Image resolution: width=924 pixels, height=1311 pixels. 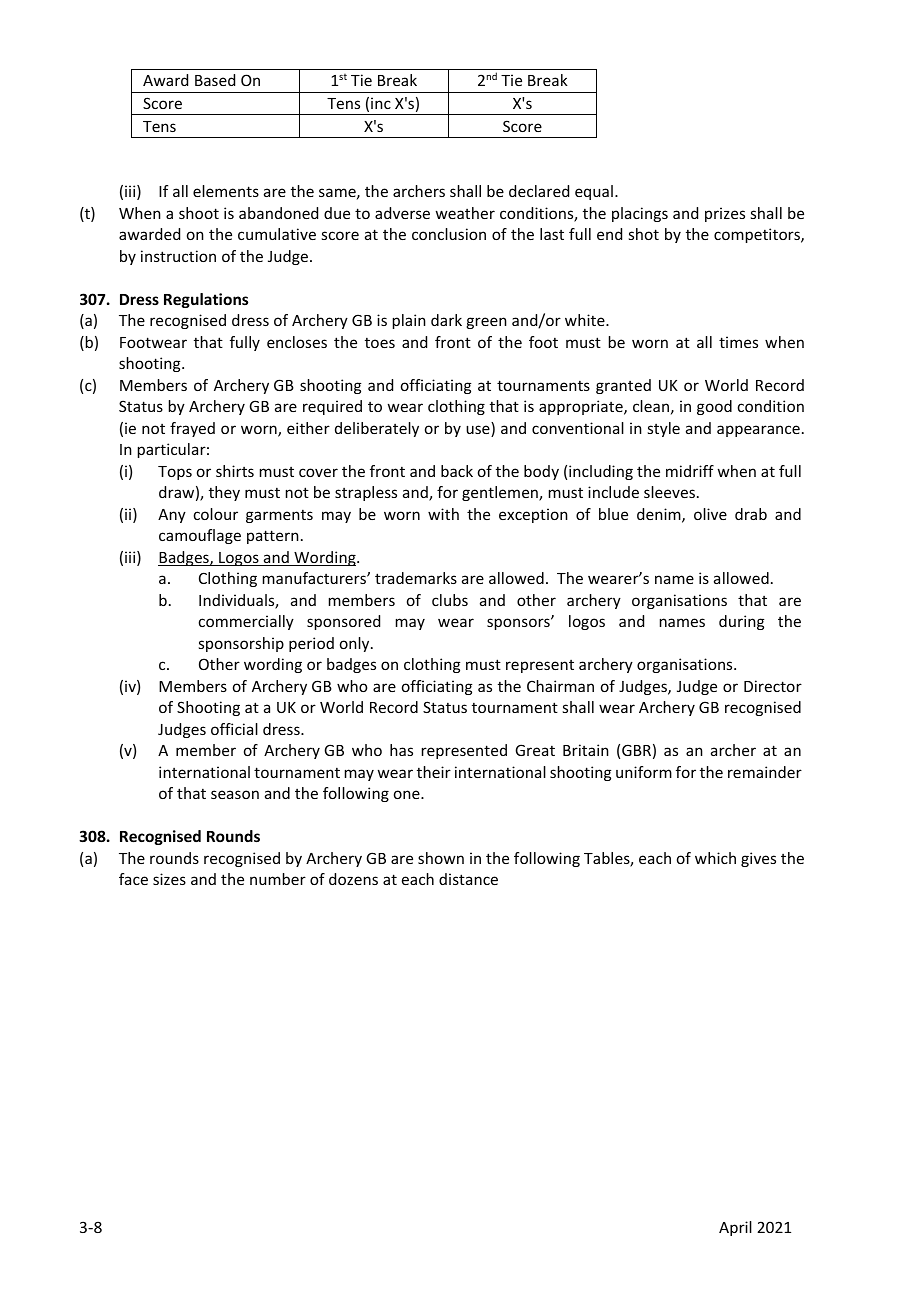 I want to click on season, so click(x=235, y=794).
